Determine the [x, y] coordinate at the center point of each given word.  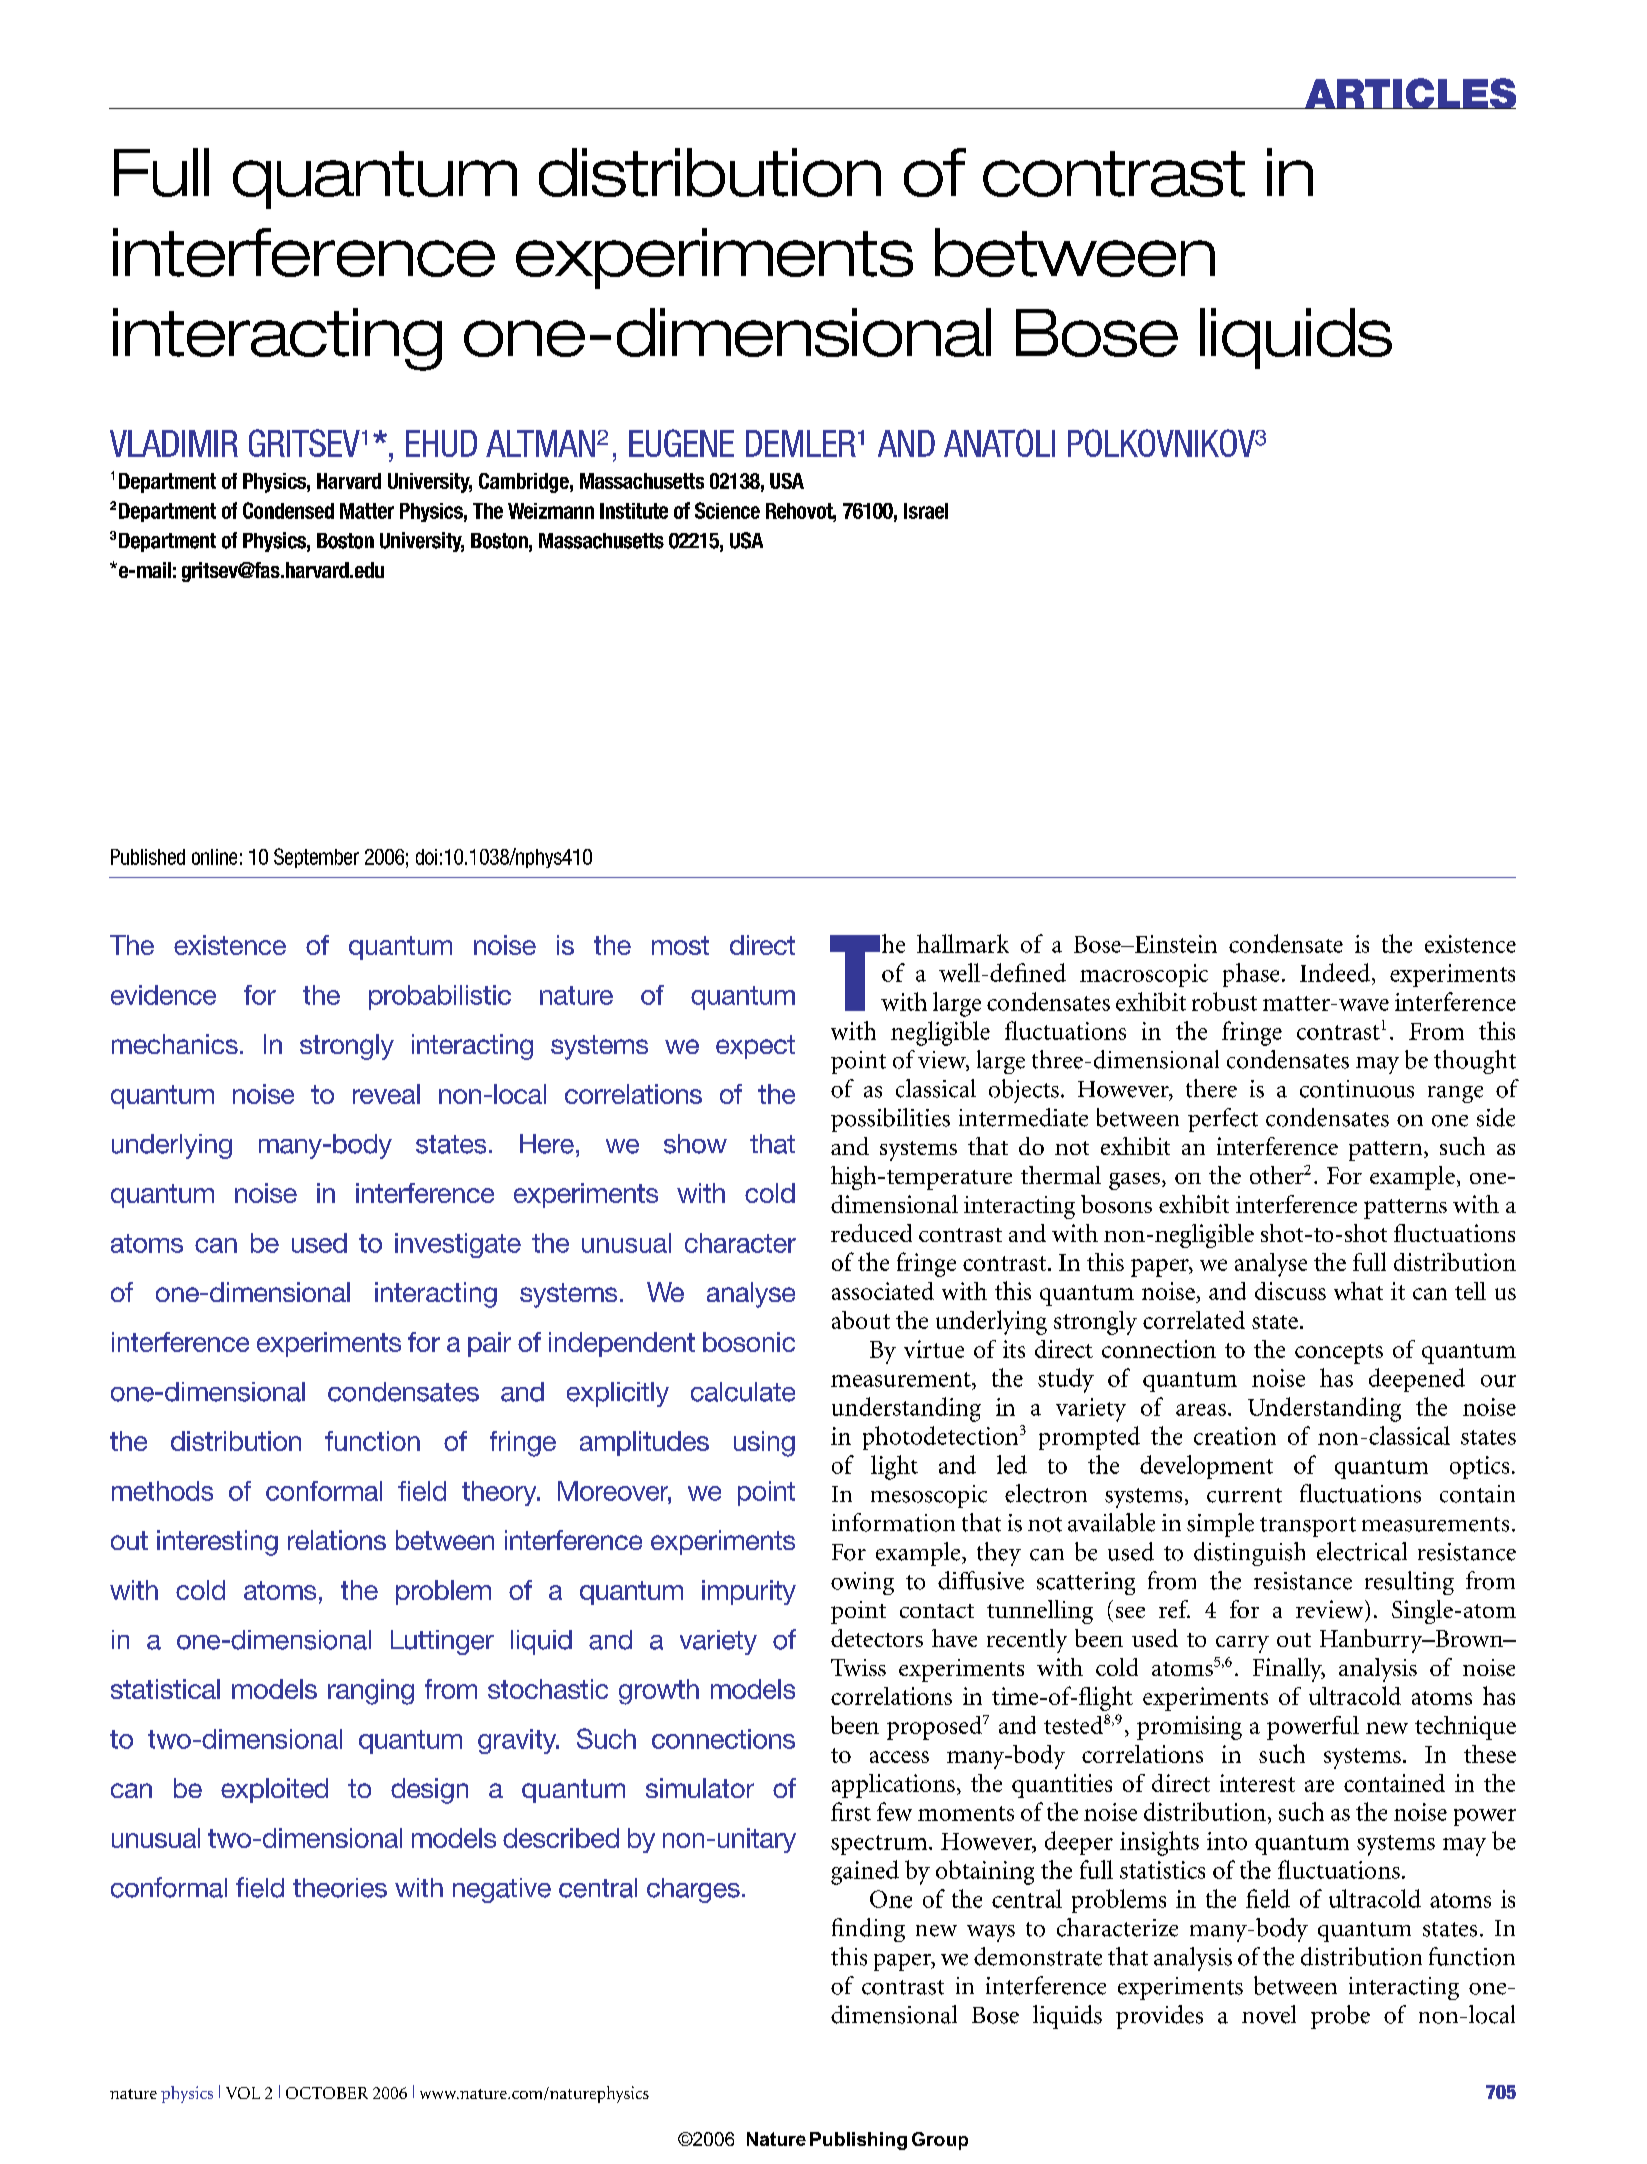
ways [991, 1933]
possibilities [890, 1120]
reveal [386, 1094]
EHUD [441, 443]
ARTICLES [1409, 93]
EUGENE [681, 443]
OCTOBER [327, 2093]
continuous [1357, 1089]
